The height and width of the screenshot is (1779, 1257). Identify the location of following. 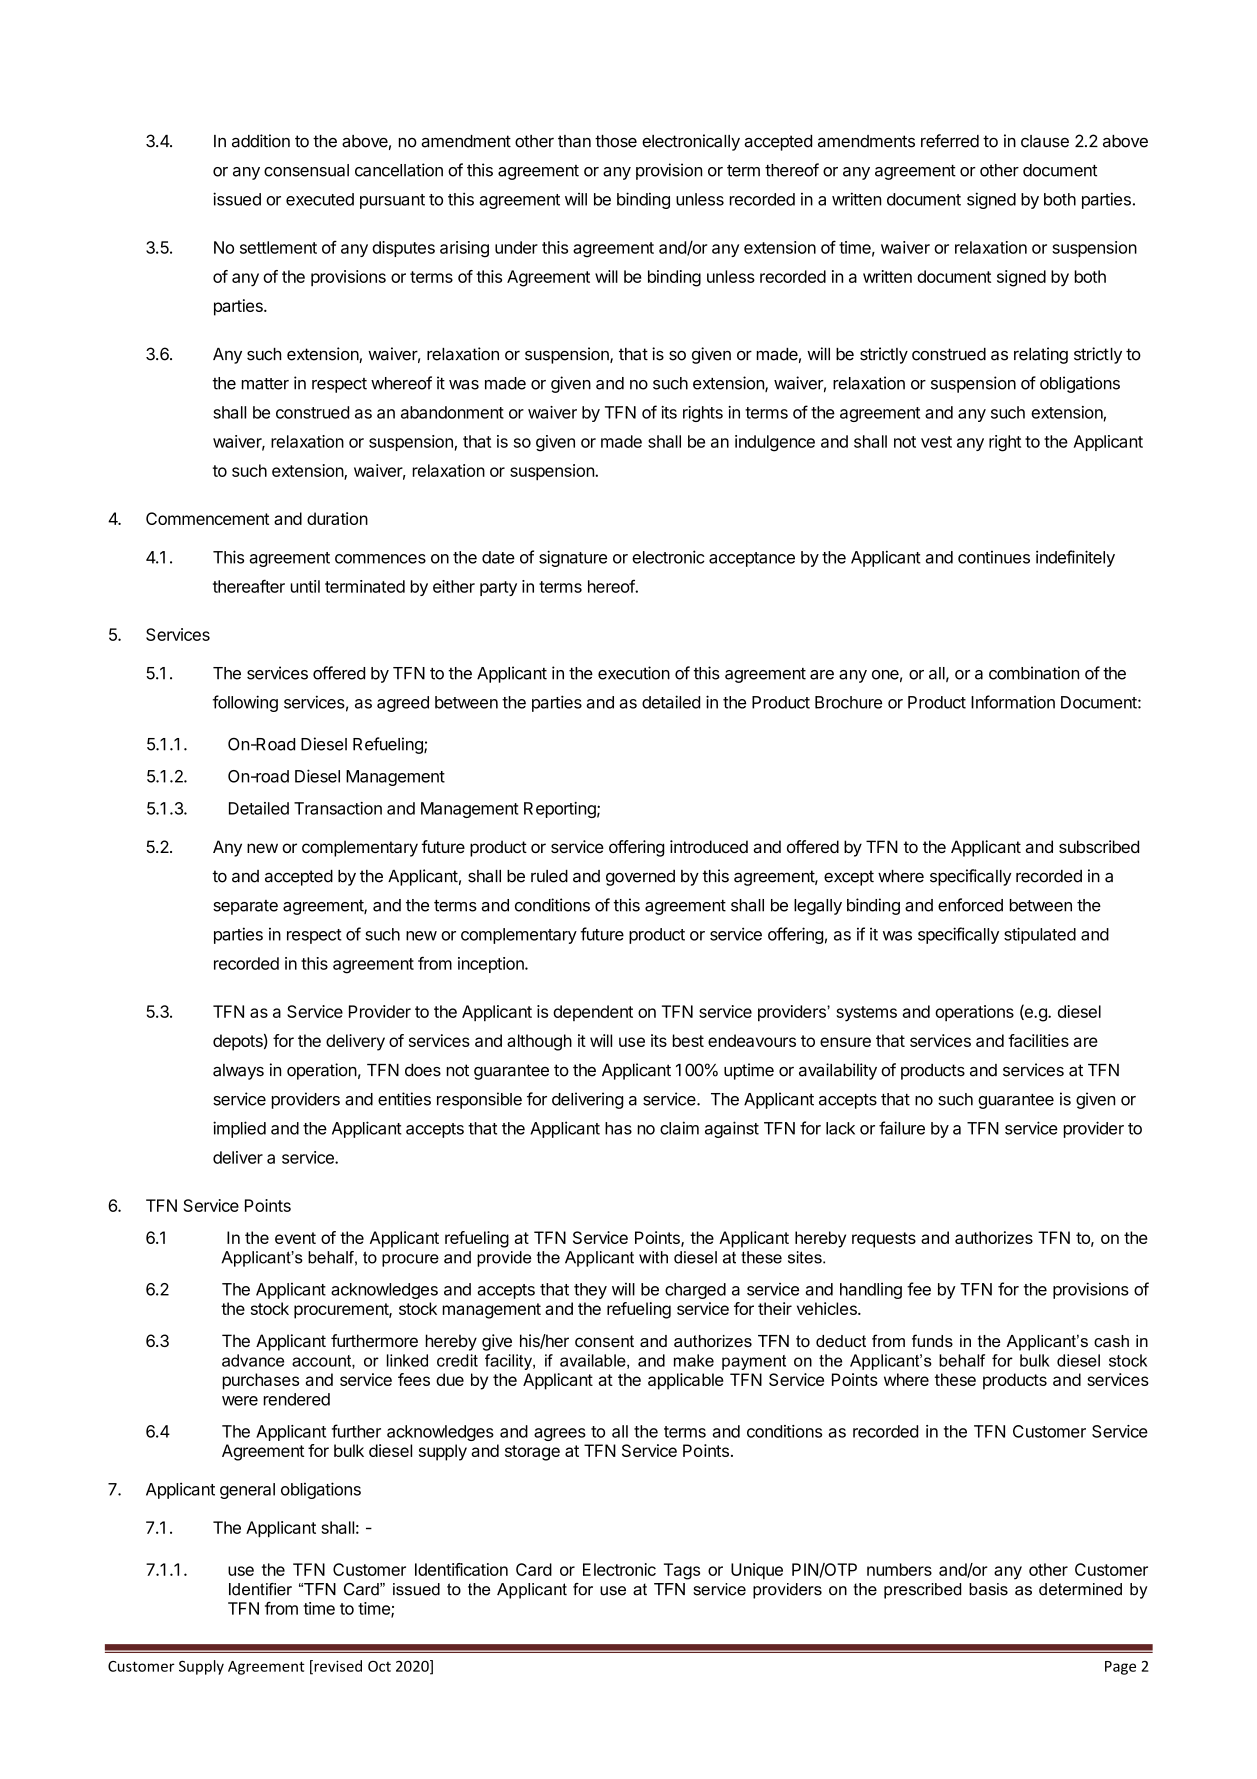
(245, 703).
